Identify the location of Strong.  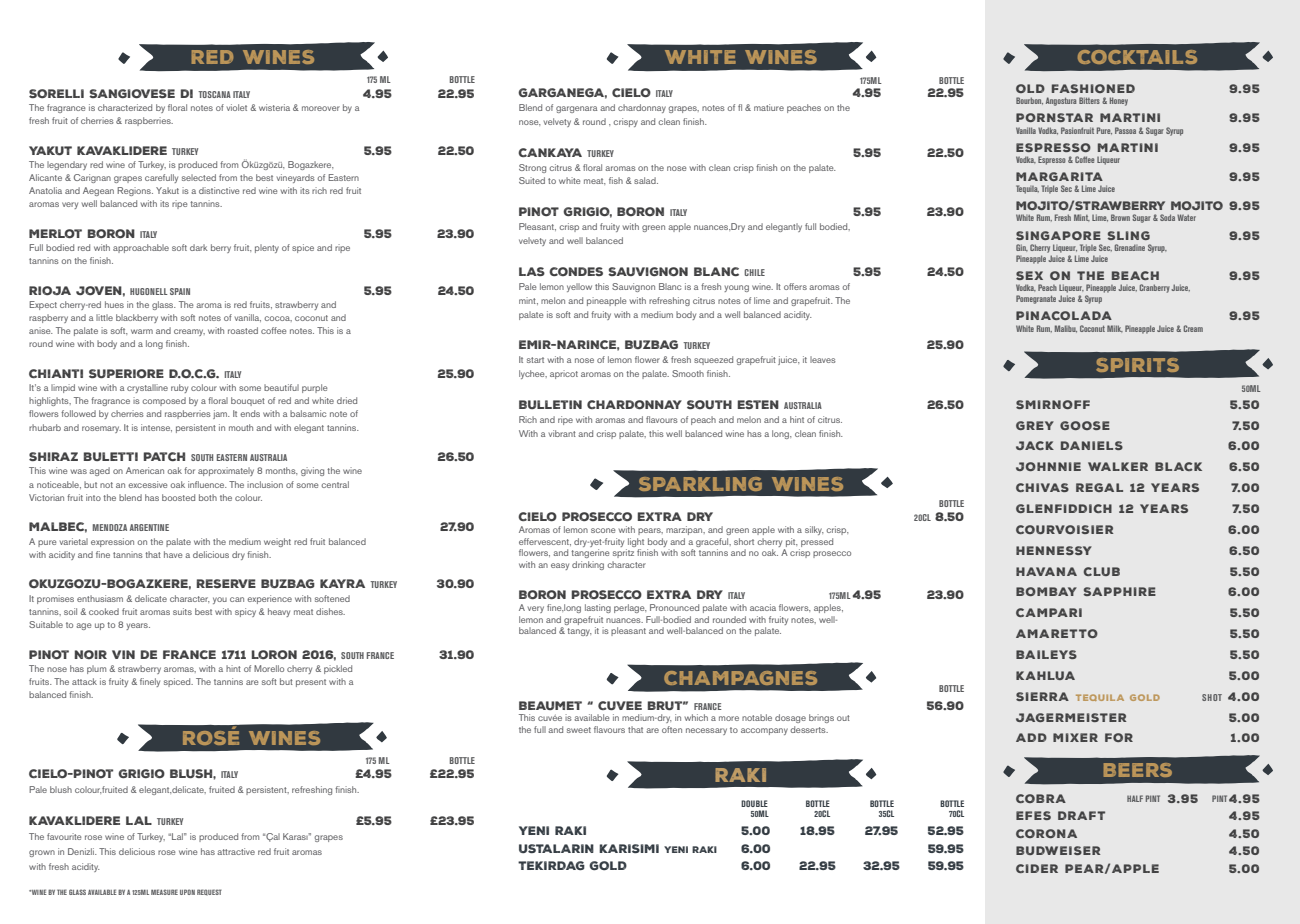
(532, 168).
